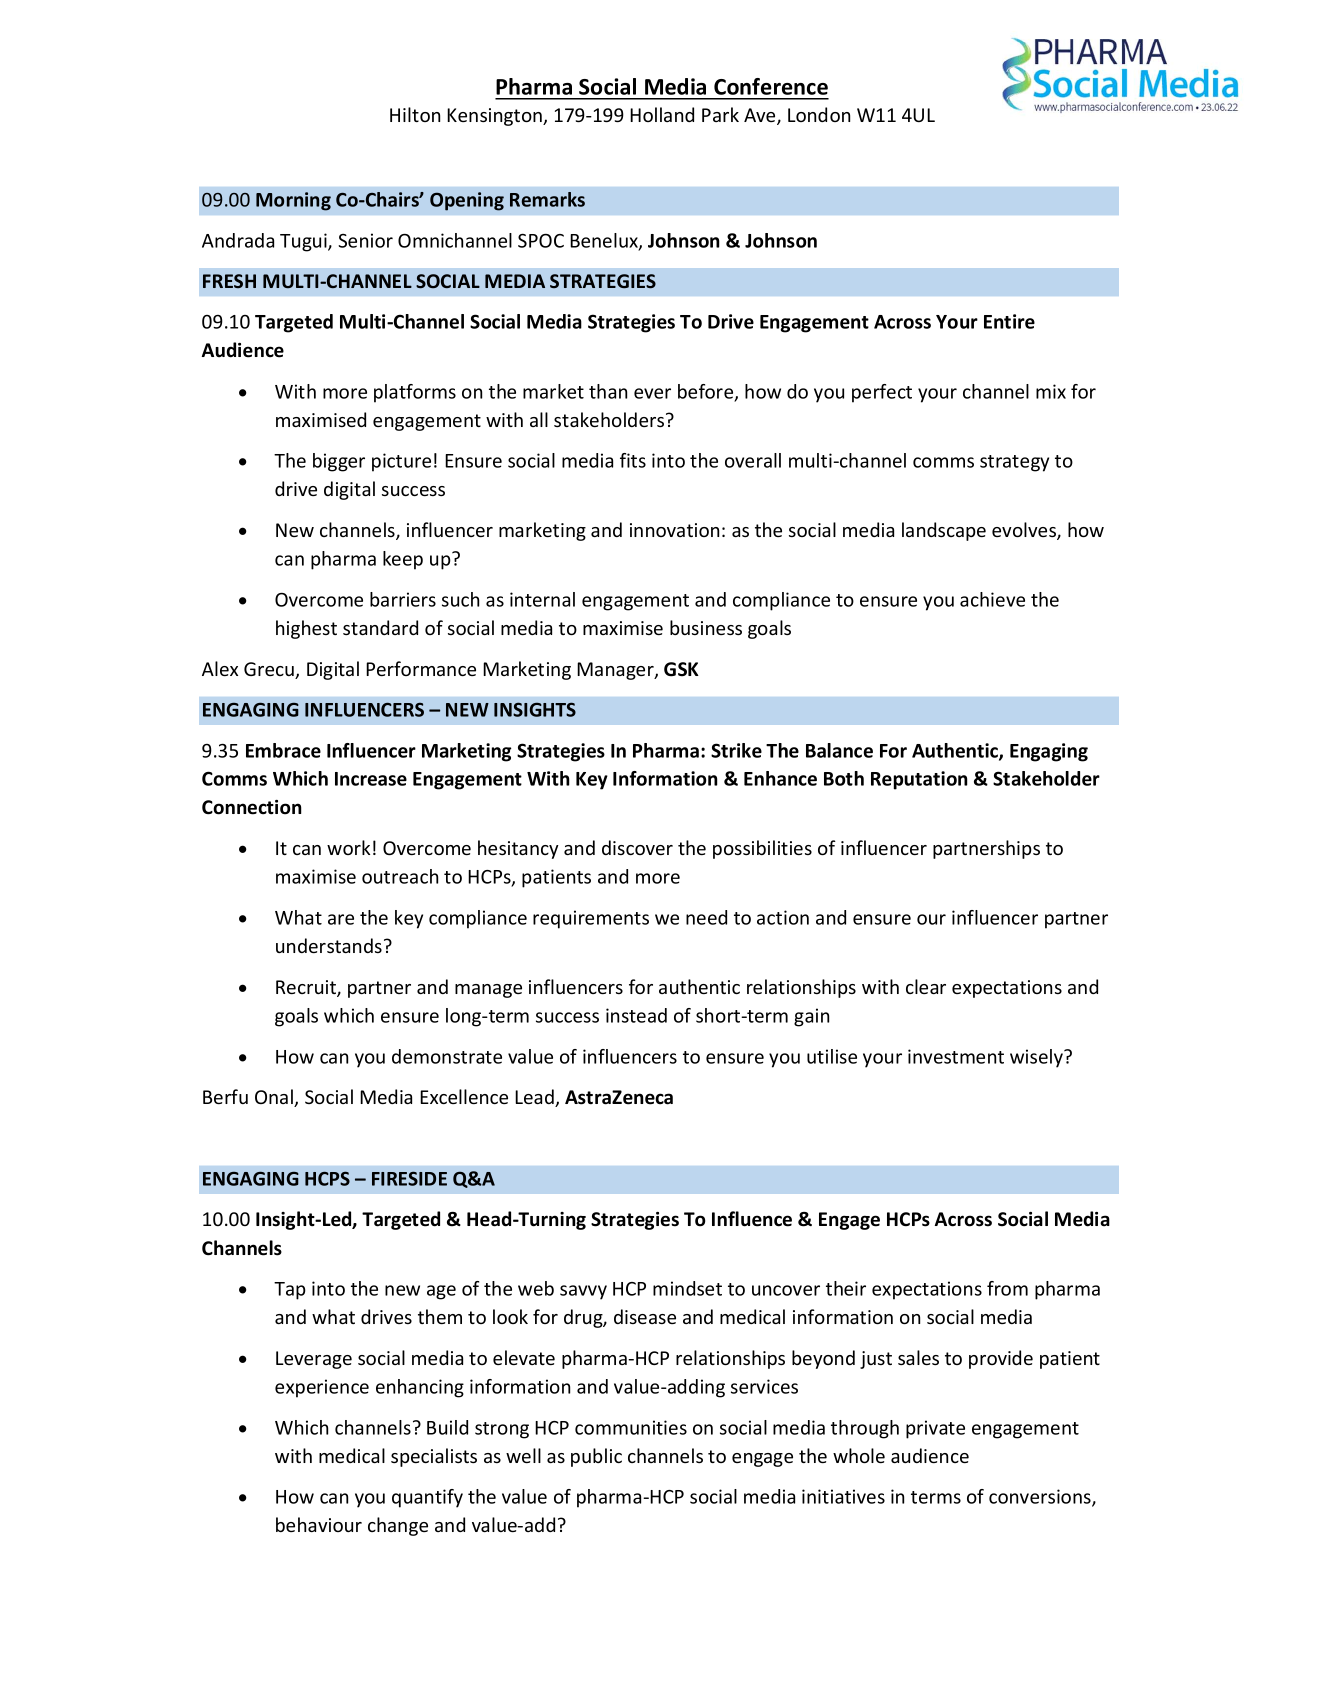  I want to click on highest, so click(306, 629).
